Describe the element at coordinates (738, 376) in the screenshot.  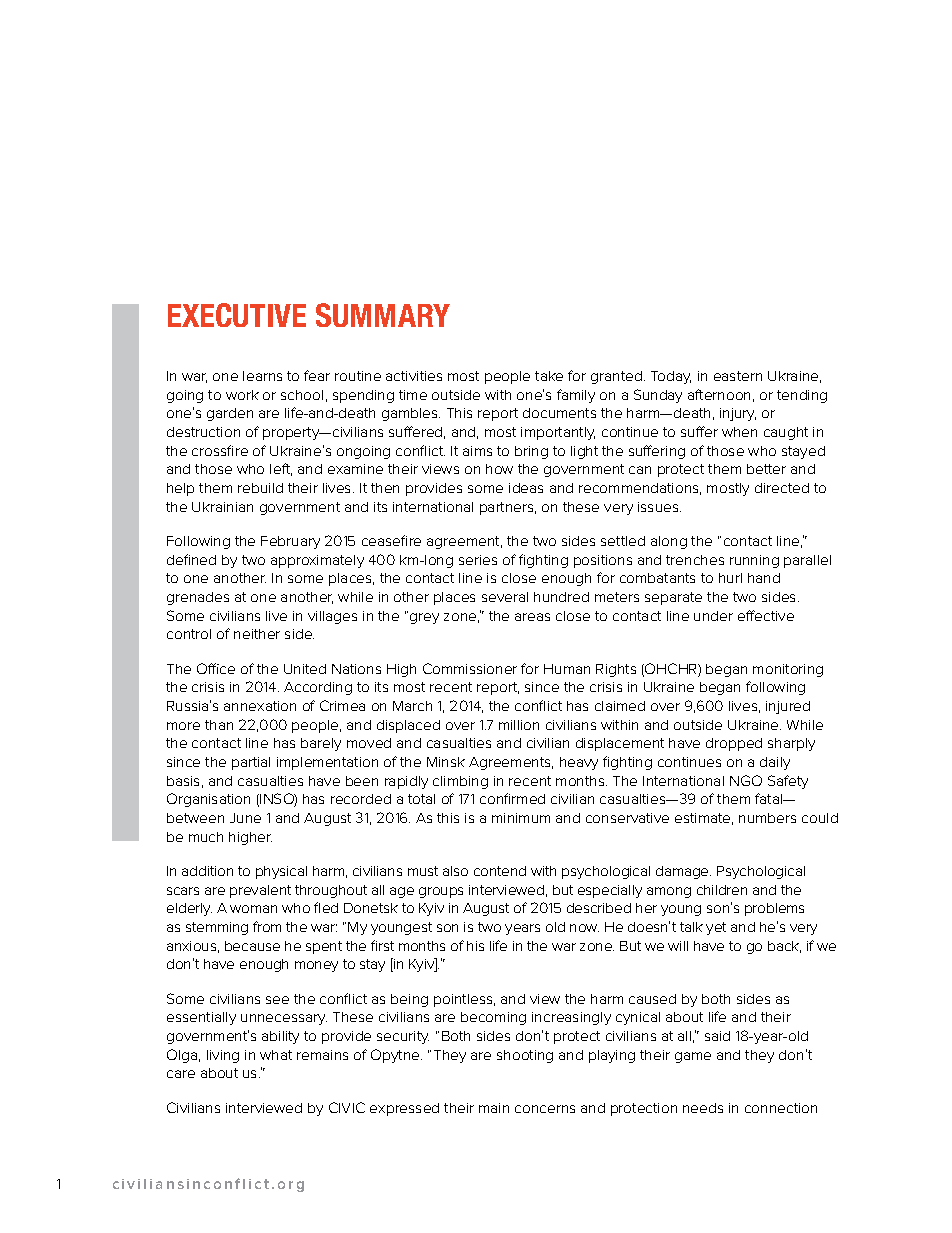
I see `eastern` at that location.
